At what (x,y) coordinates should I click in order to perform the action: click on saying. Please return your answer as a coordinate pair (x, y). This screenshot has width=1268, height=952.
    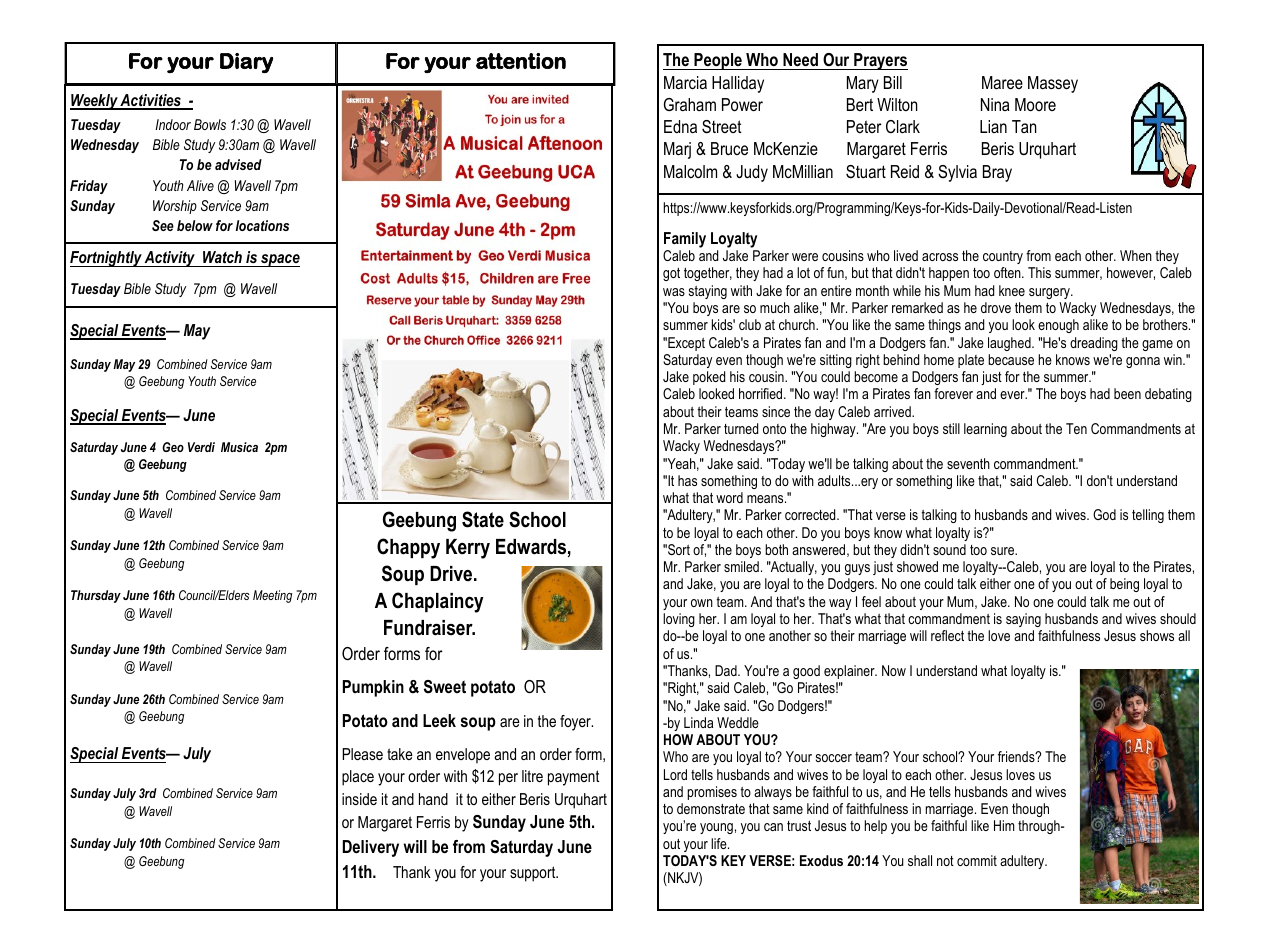
    Looking at the image, I should click on (1023, 620).
